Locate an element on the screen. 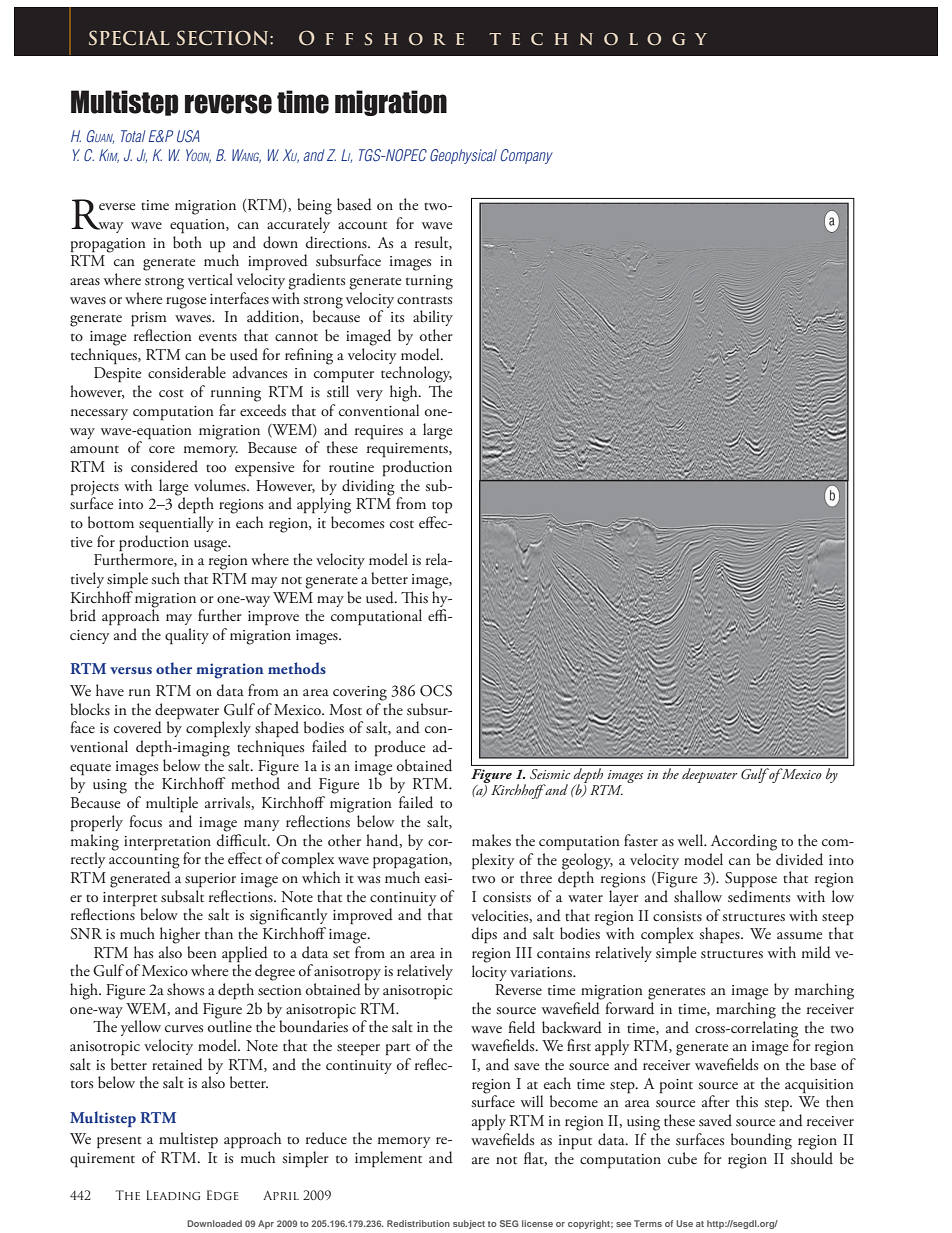 The image size is (952, 1233). shapes is located at coordinates (720, 935).
